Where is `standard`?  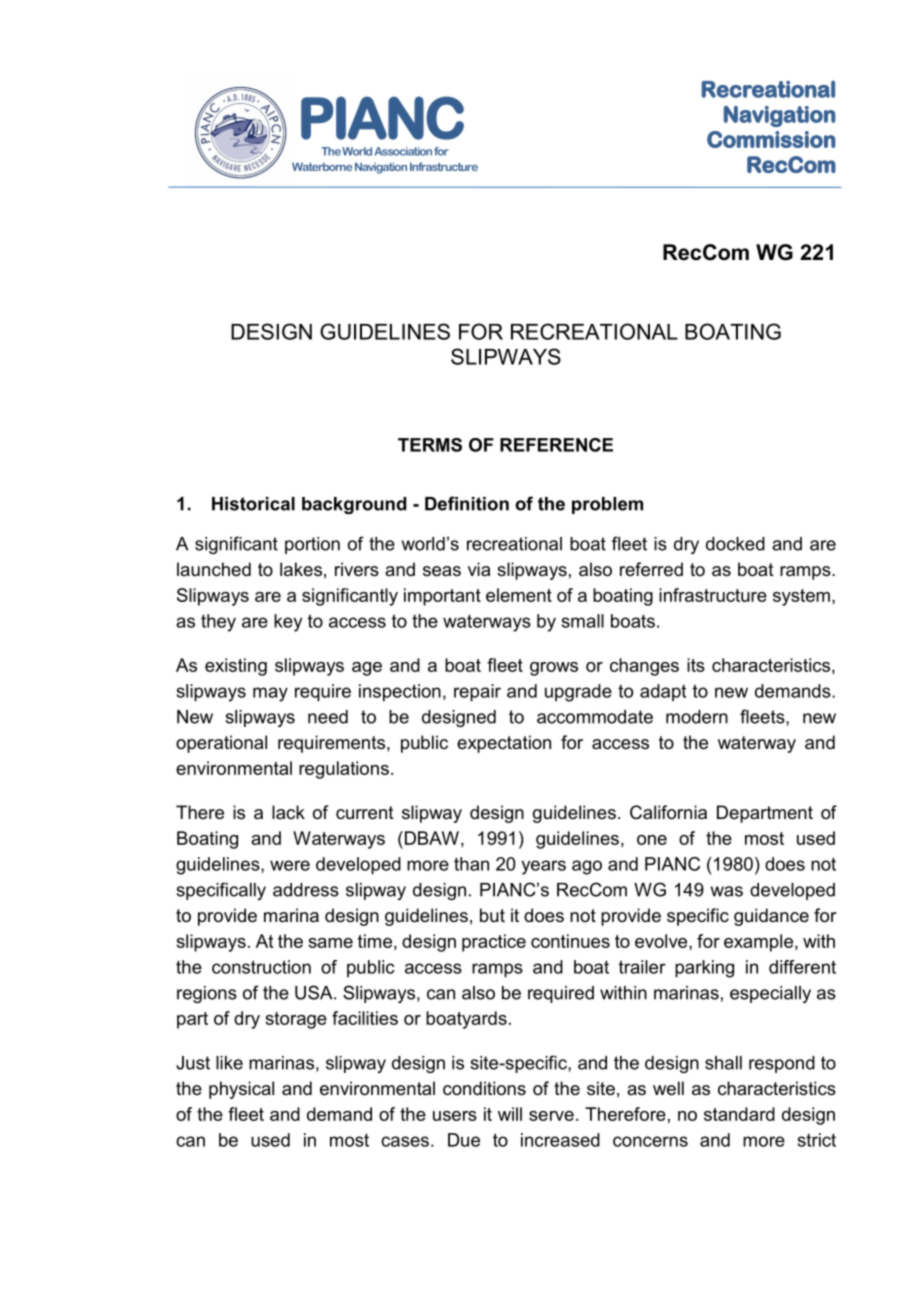 standard is located at coordinates (739, 1114).
